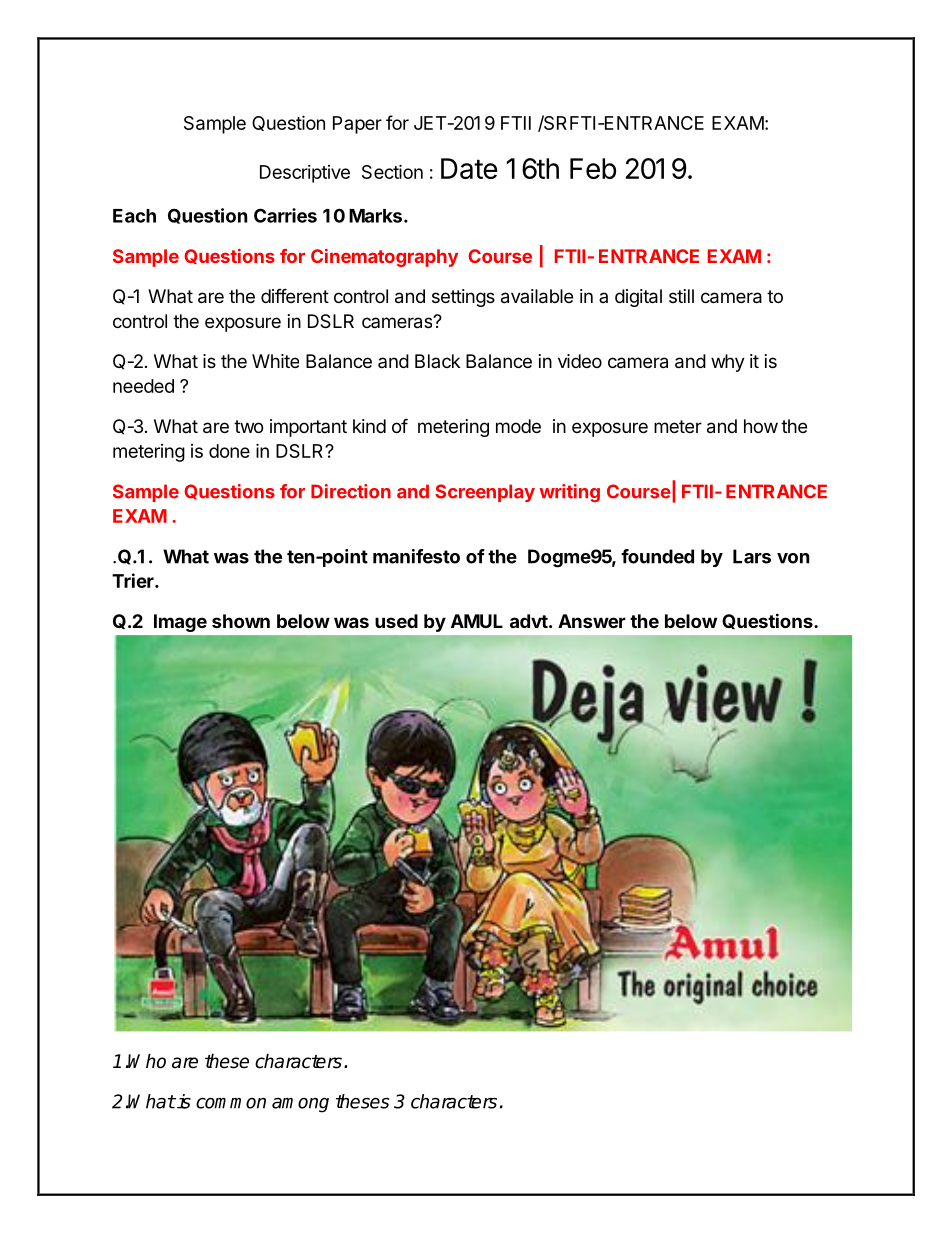  Describe the element at coordinates (305, 174) in the screenshot. I see `Descriptive` at that location.
